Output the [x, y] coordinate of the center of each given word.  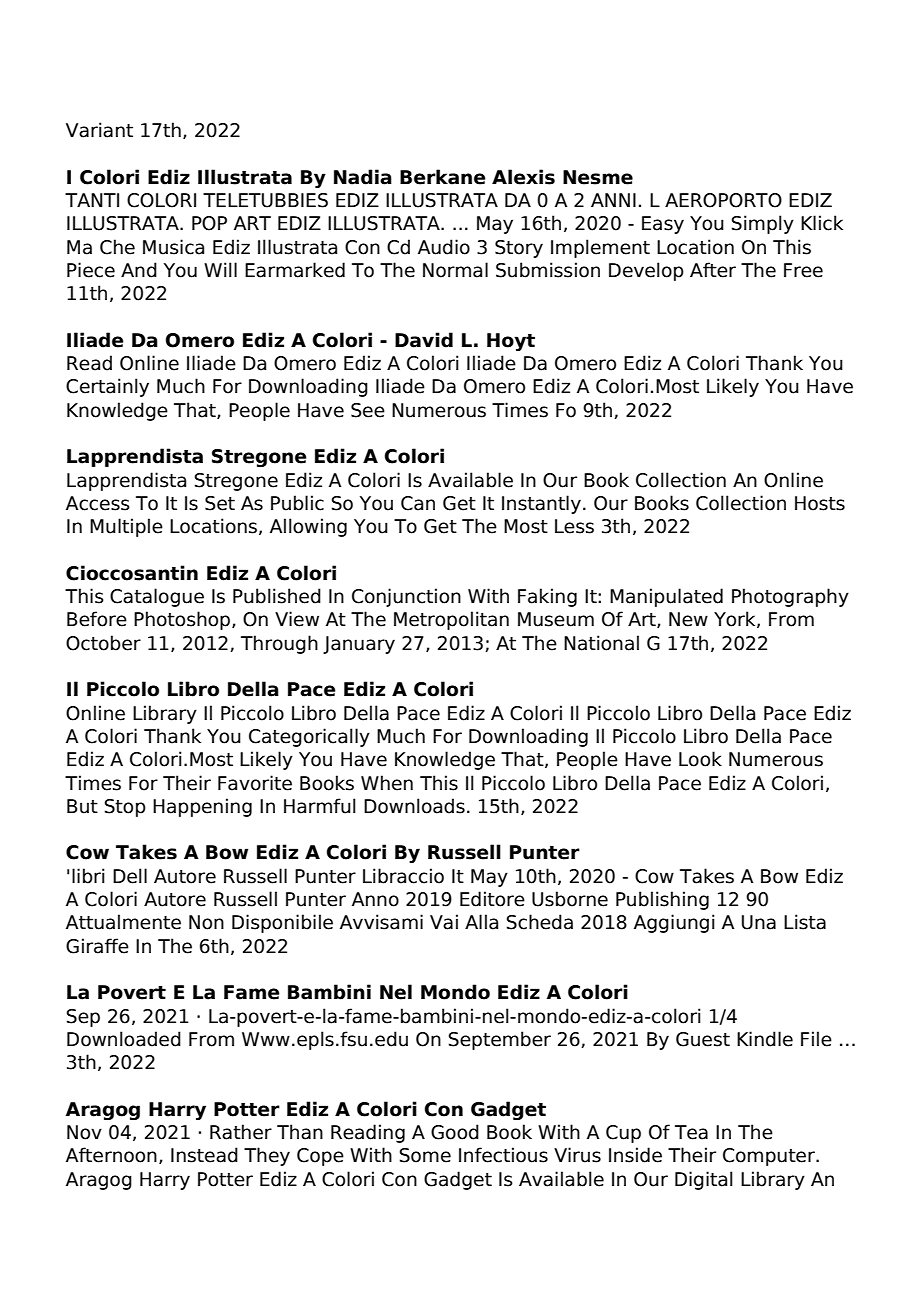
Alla [481, 922]
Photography [790, 597]
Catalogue [157, 597]
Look [700, 759]
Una [759, 922]
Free [803, 270]
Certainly [107, 387]
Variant [99, 130]
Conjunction [406, 597]
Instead [204, 1155]
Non [206, 922]
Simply [763, 224]
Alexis [523, 177]
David [424, 340]
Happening [202, 807]
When [387, 783]
